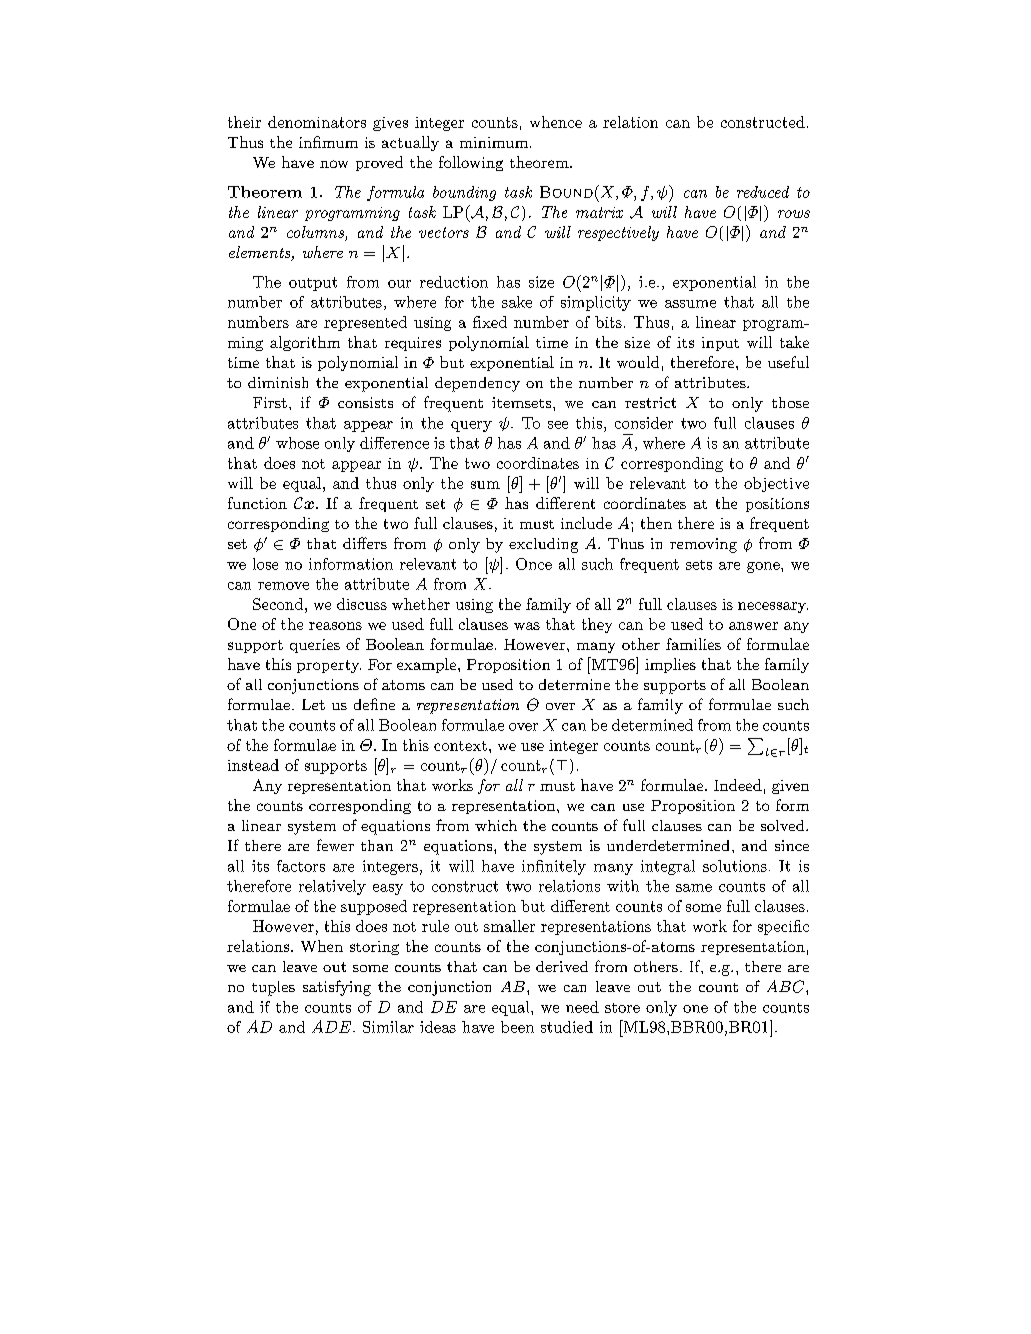 The width and height of the screenshot is (1031, 1334). I want to click on diminish, so click(278, 382).
